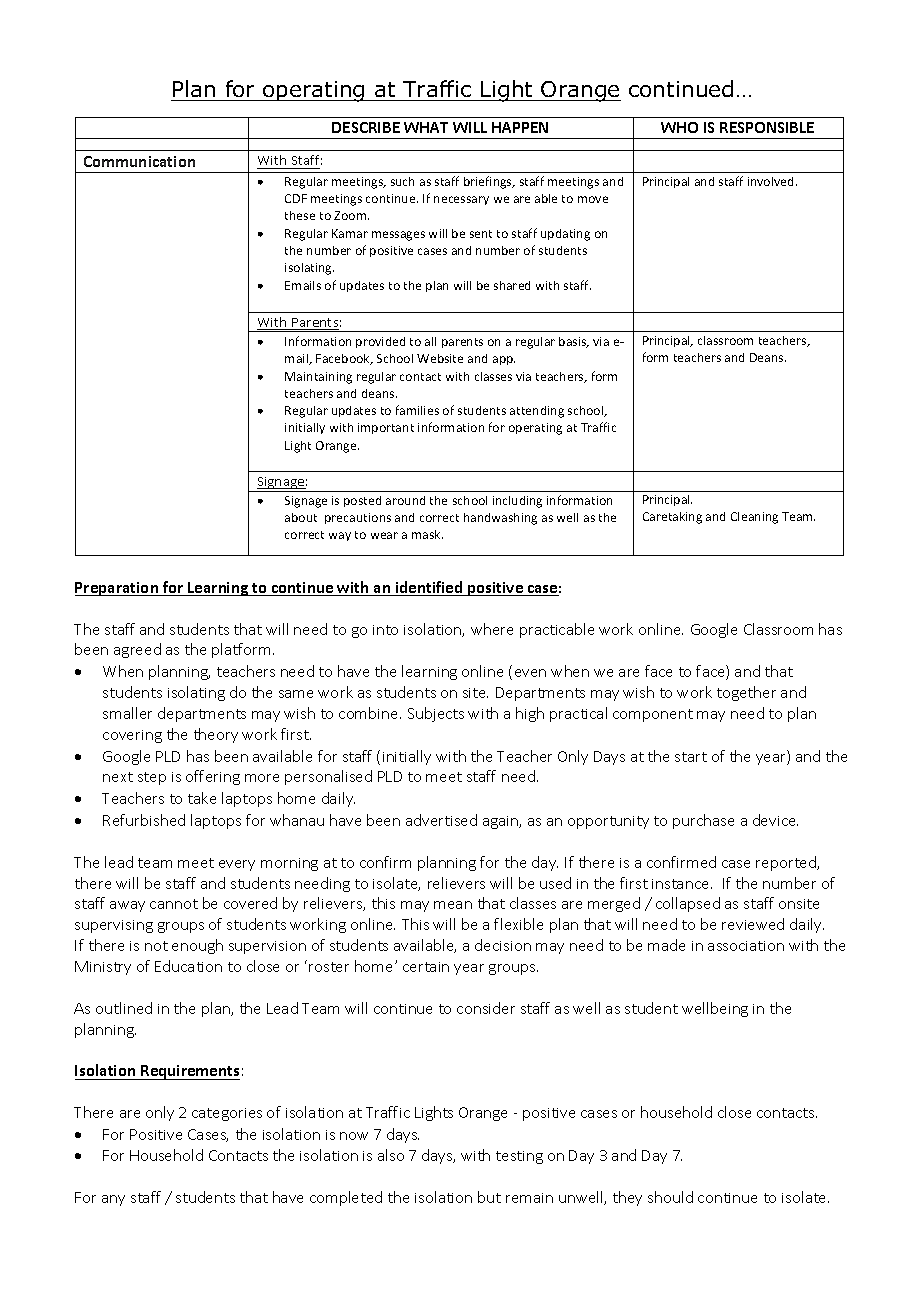  Describe the element at coordinates (139, 161) in the screenshot. I see `Communication` at that location.
